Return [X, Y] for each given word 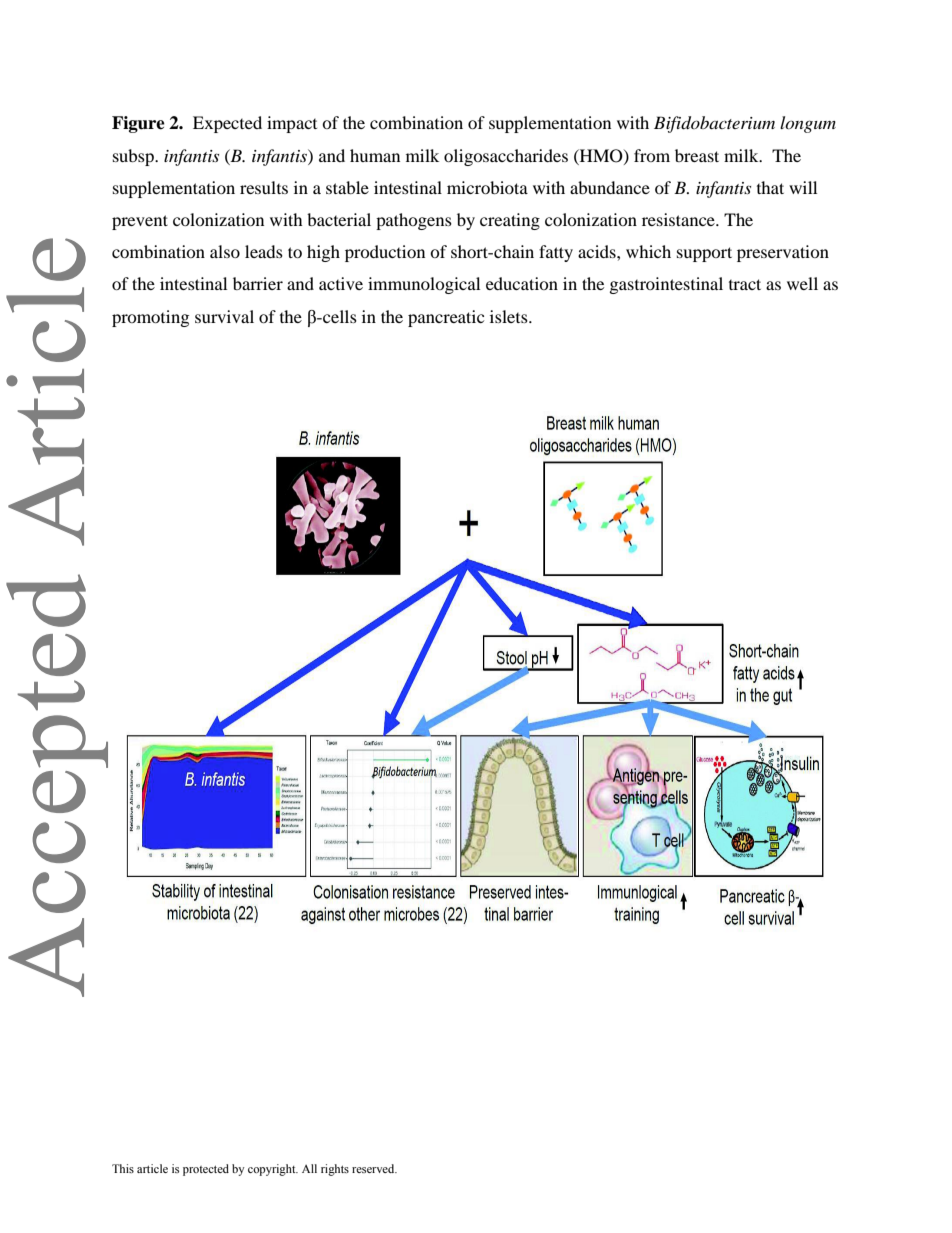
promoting [150, 318]
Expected [227, 124]
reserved [374, 1168]
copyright [273, 1170]
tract [745, 284]
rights [335, 1170]
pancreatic [446, 318]
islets [510, 316]
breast [697, 155]
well [802, 283]
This [123, 1168]
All [309, 1168]
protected [206, 1170]
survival [224, 316]
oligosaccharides [506, 157]
